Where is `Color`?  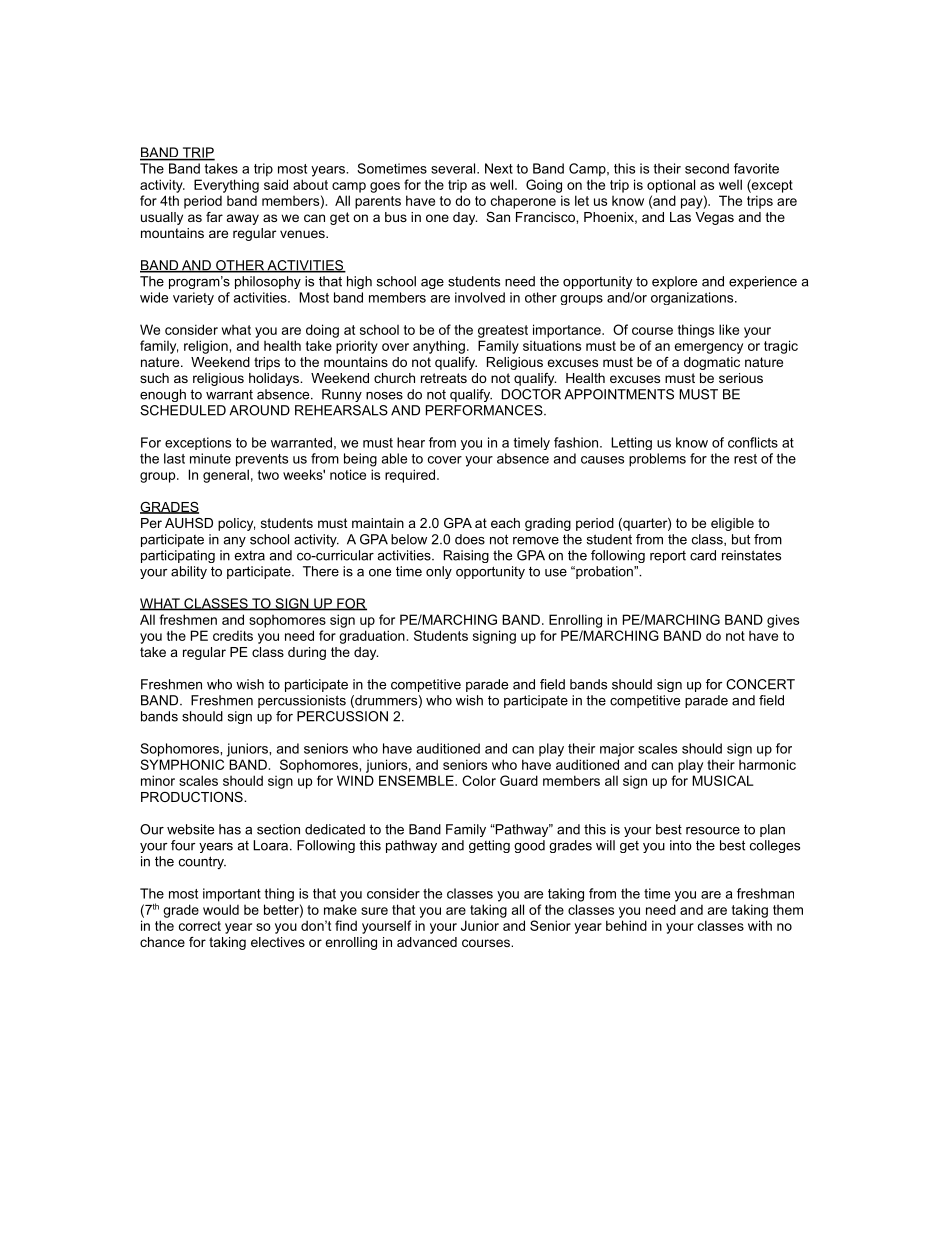 Color is located at coordinates (479, 780).
